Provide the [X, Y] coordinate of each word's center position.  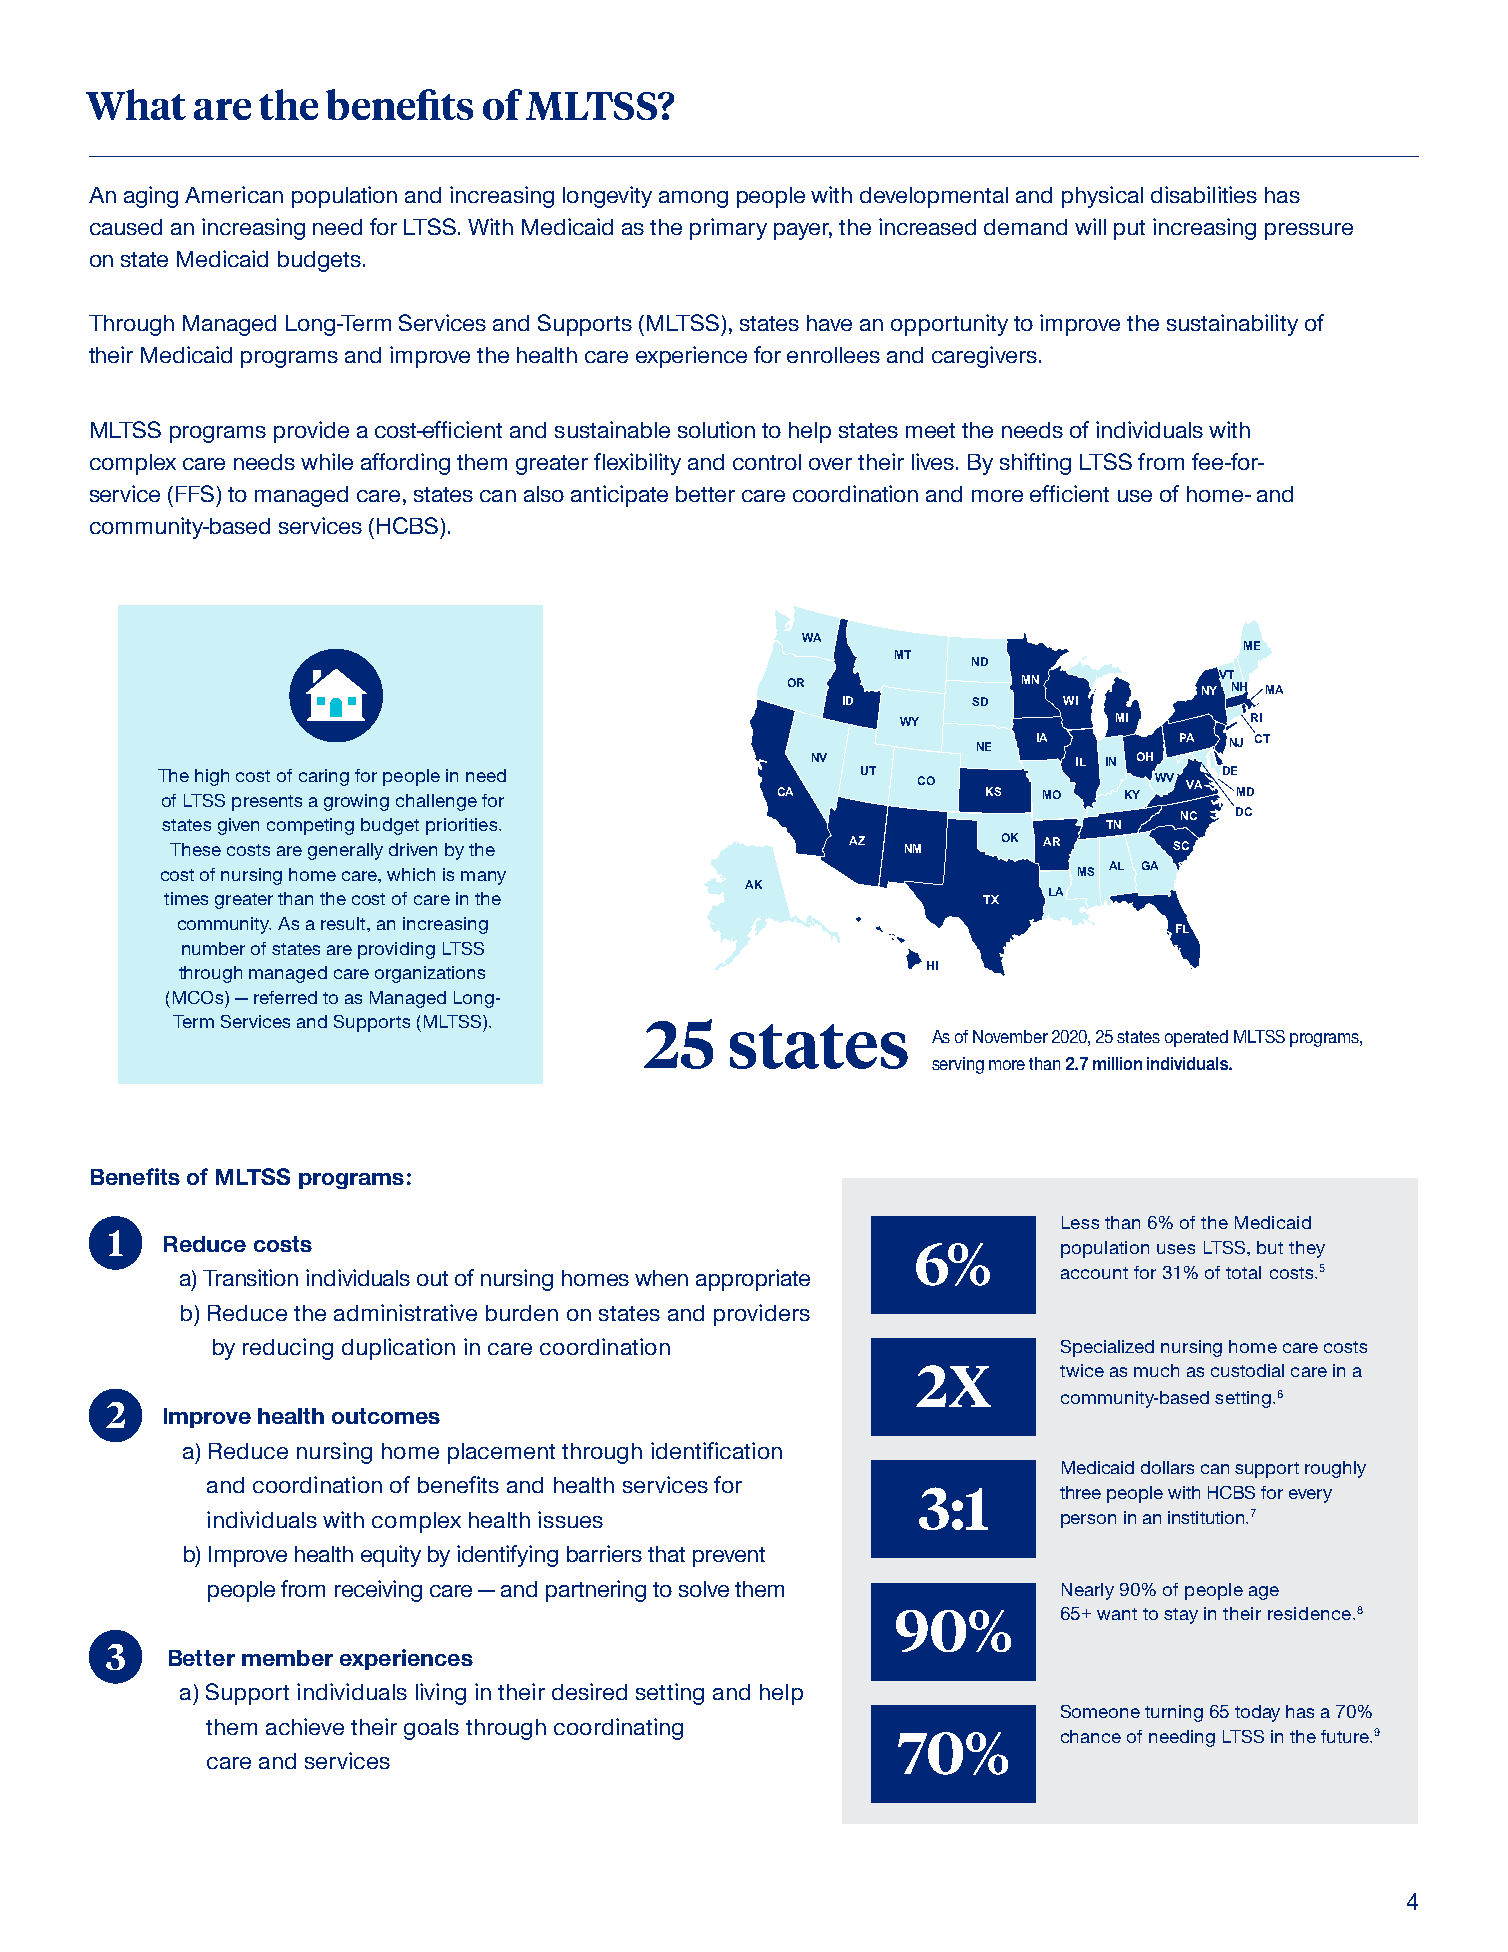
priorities [463, 826]
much [1156, 1370]
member [287, 1658]
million [1117, 1063]
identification [716, 1450]
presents [267, 803]
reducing [288, 1349]
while [327, 461]
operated [1196, 1038]
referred [285, 997]
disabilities [1204, 194]
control [767, 462]
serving [958, 1065]
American [234, 194]
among [693, 199]
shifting [1035, 464]
